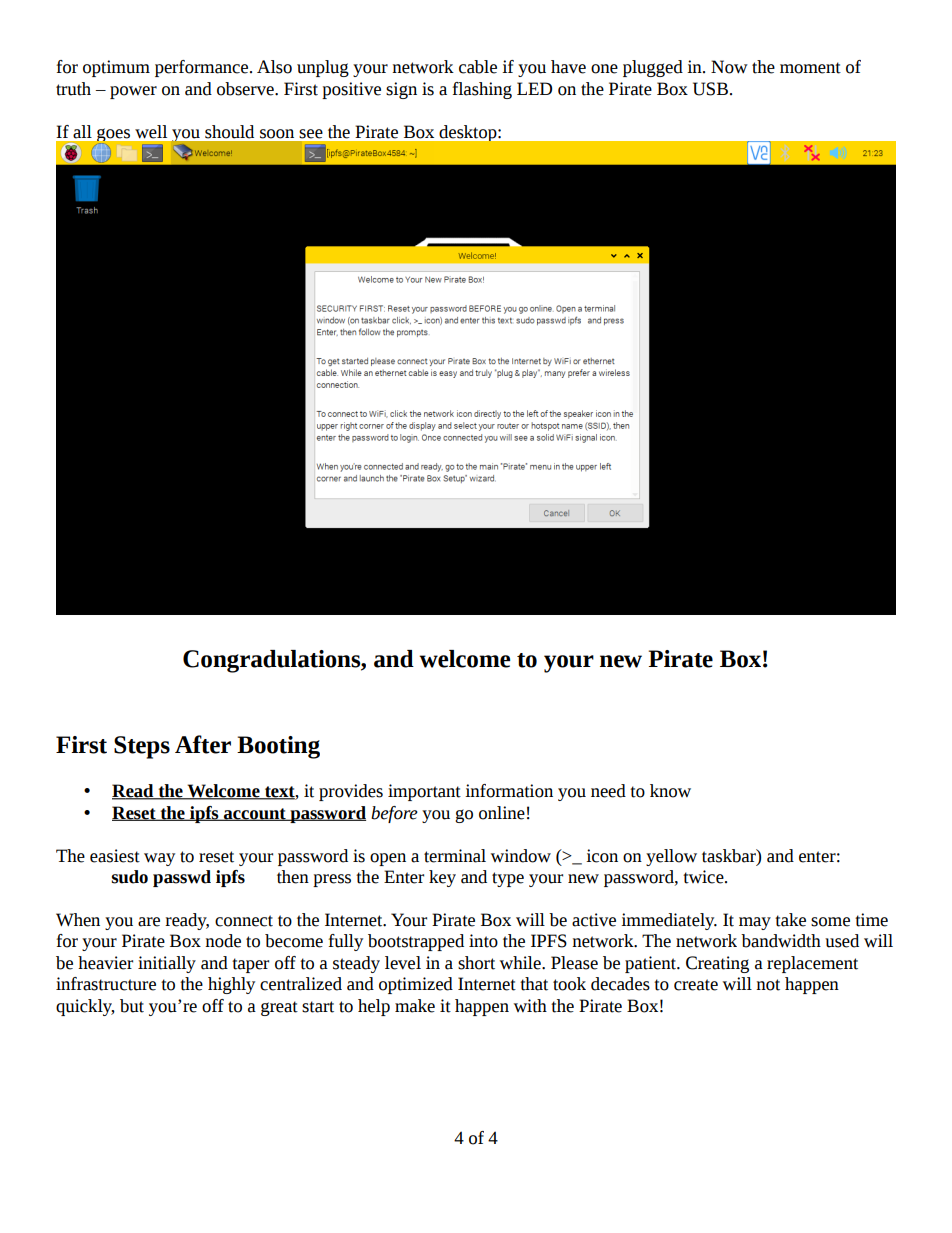 The width and height of the screenshot is (952, 1233). What do you see at coordinates (482, 90) in the screenshot?
I see `flashing` at bounding box center [482, 90].
